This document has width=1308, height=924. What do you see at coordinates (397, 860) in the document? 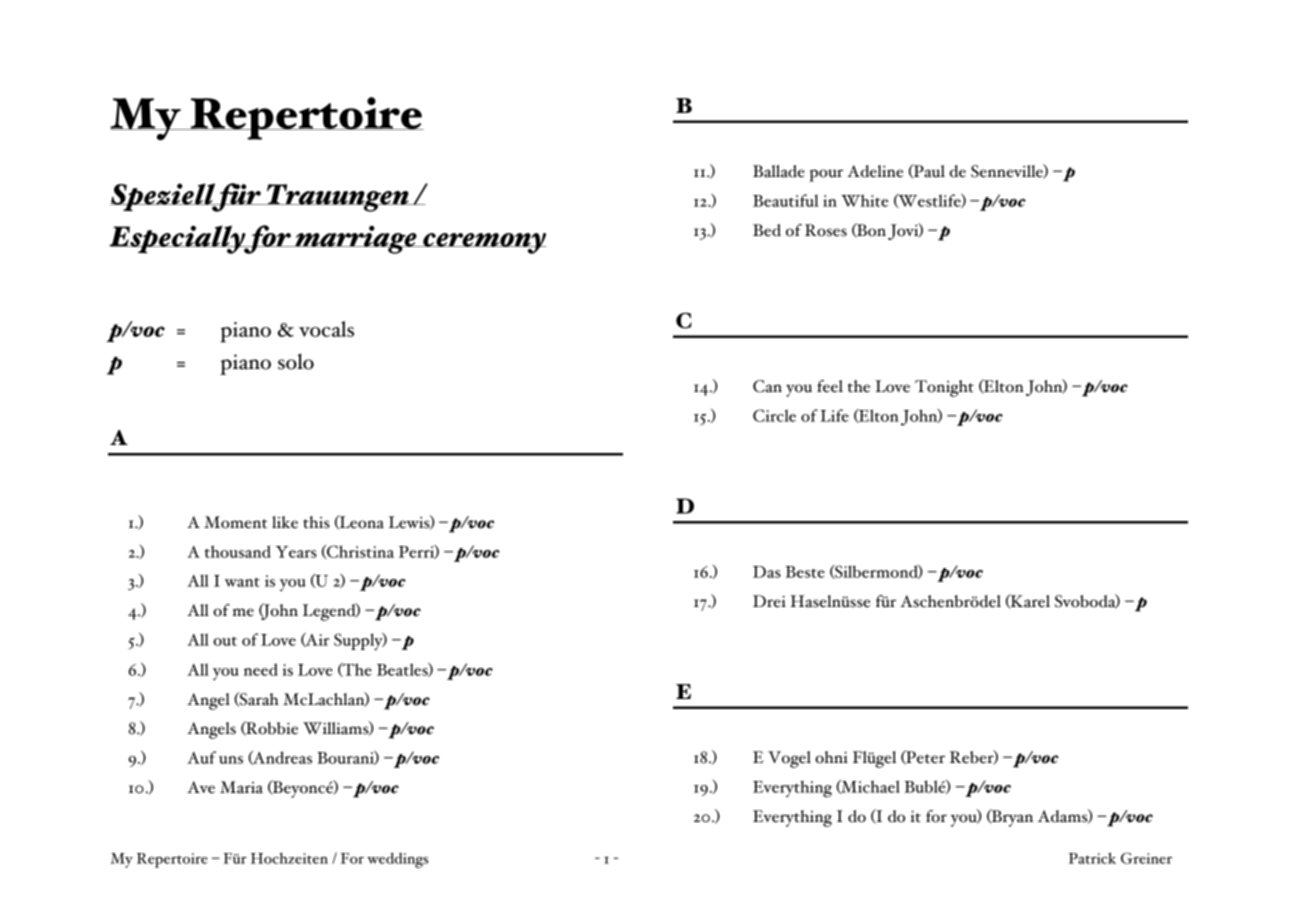
I see `weddings` at bounding box center [397, 860].
